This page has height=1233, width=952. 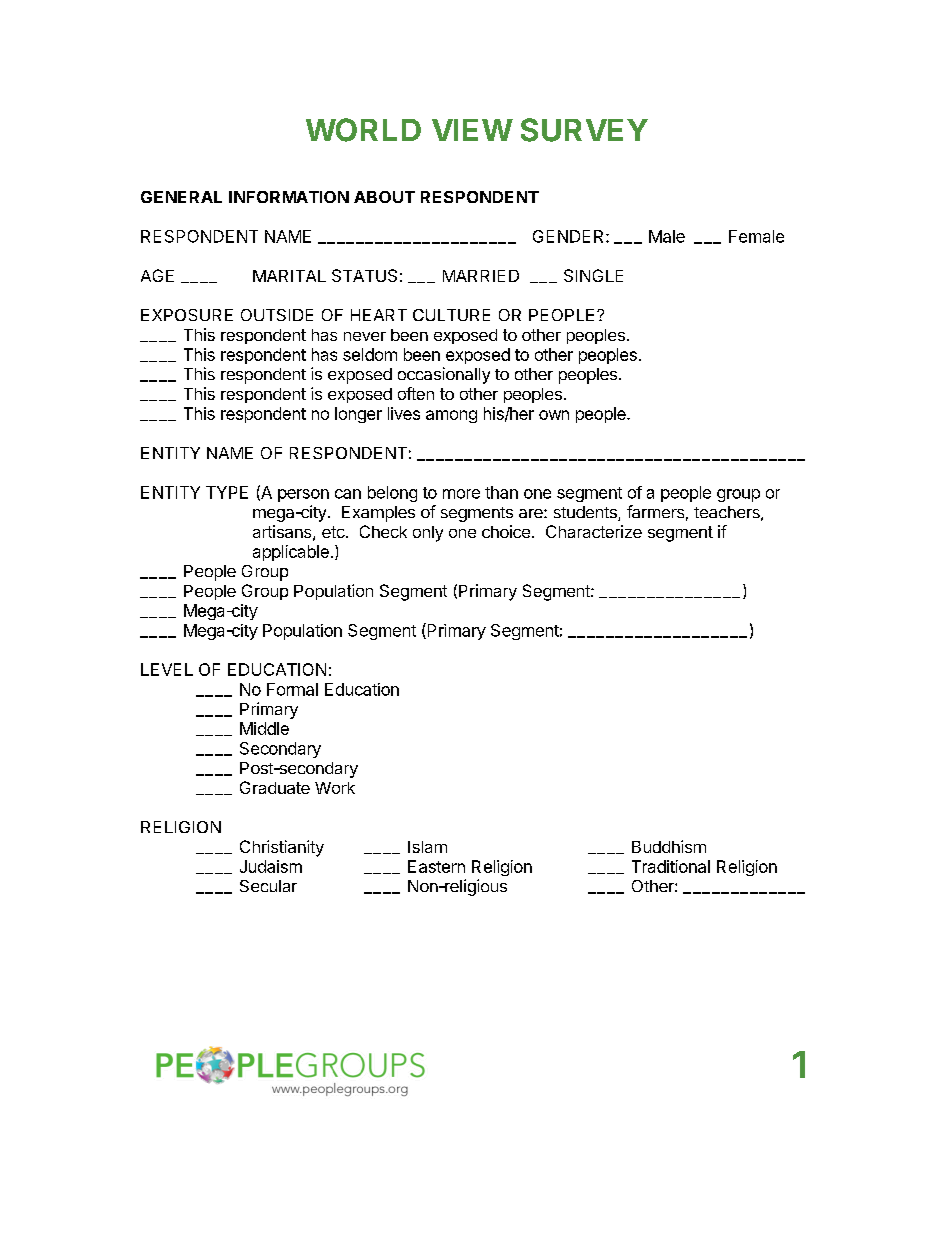 I want to click on Judaism, so click(x=271, y=866).
